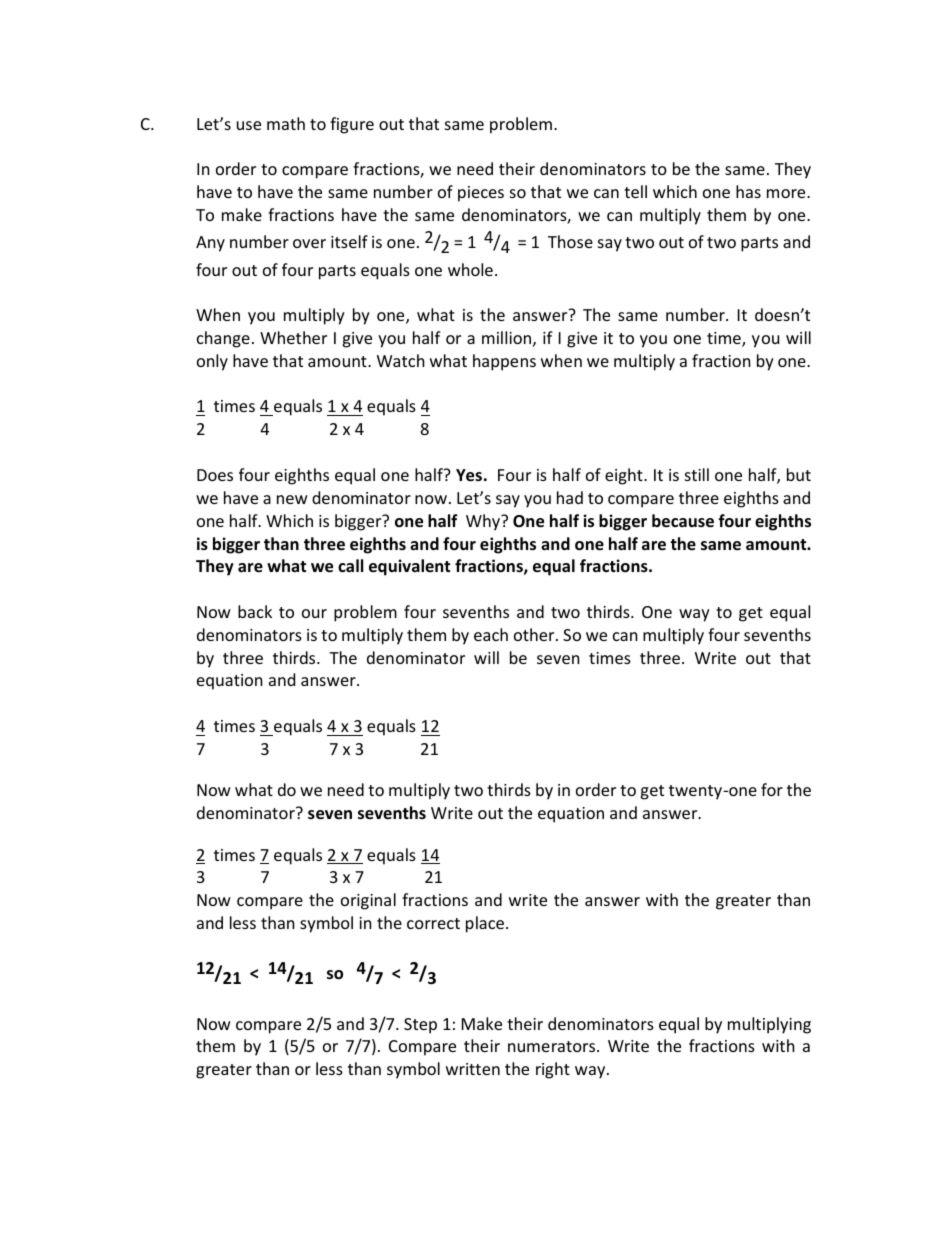 Image resolution: width=952 pixels, height=1233 pixels. What do you see at coordinates (473, 1069) in the document?
I see `written` at bounding box center [473, 1069].
